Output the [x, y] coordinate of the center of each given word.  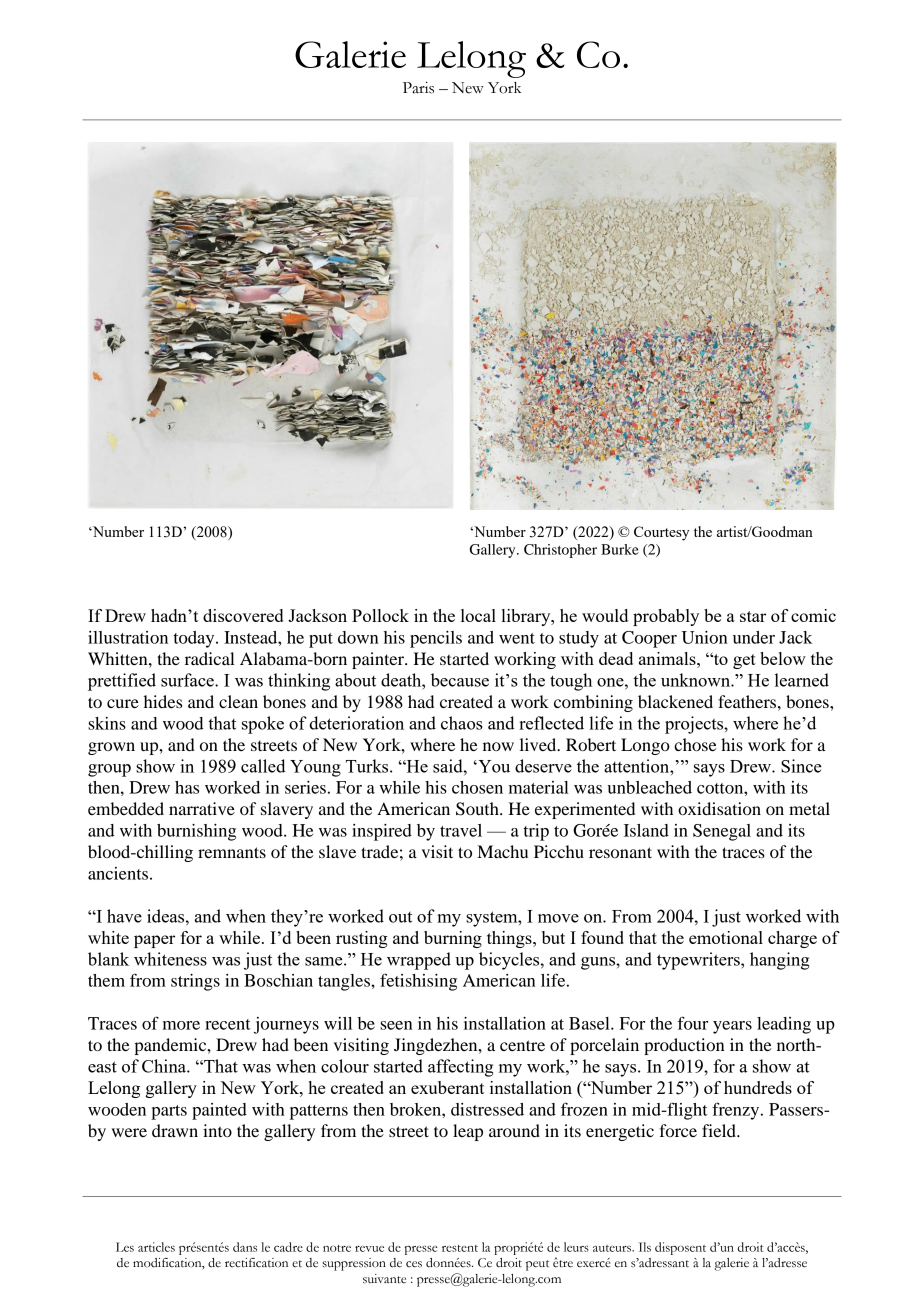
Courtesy [661, 533]
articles [156, 1247]
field [720, 1130]
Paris [418, 88]
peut [537, 1265]
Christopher [560, 551]
